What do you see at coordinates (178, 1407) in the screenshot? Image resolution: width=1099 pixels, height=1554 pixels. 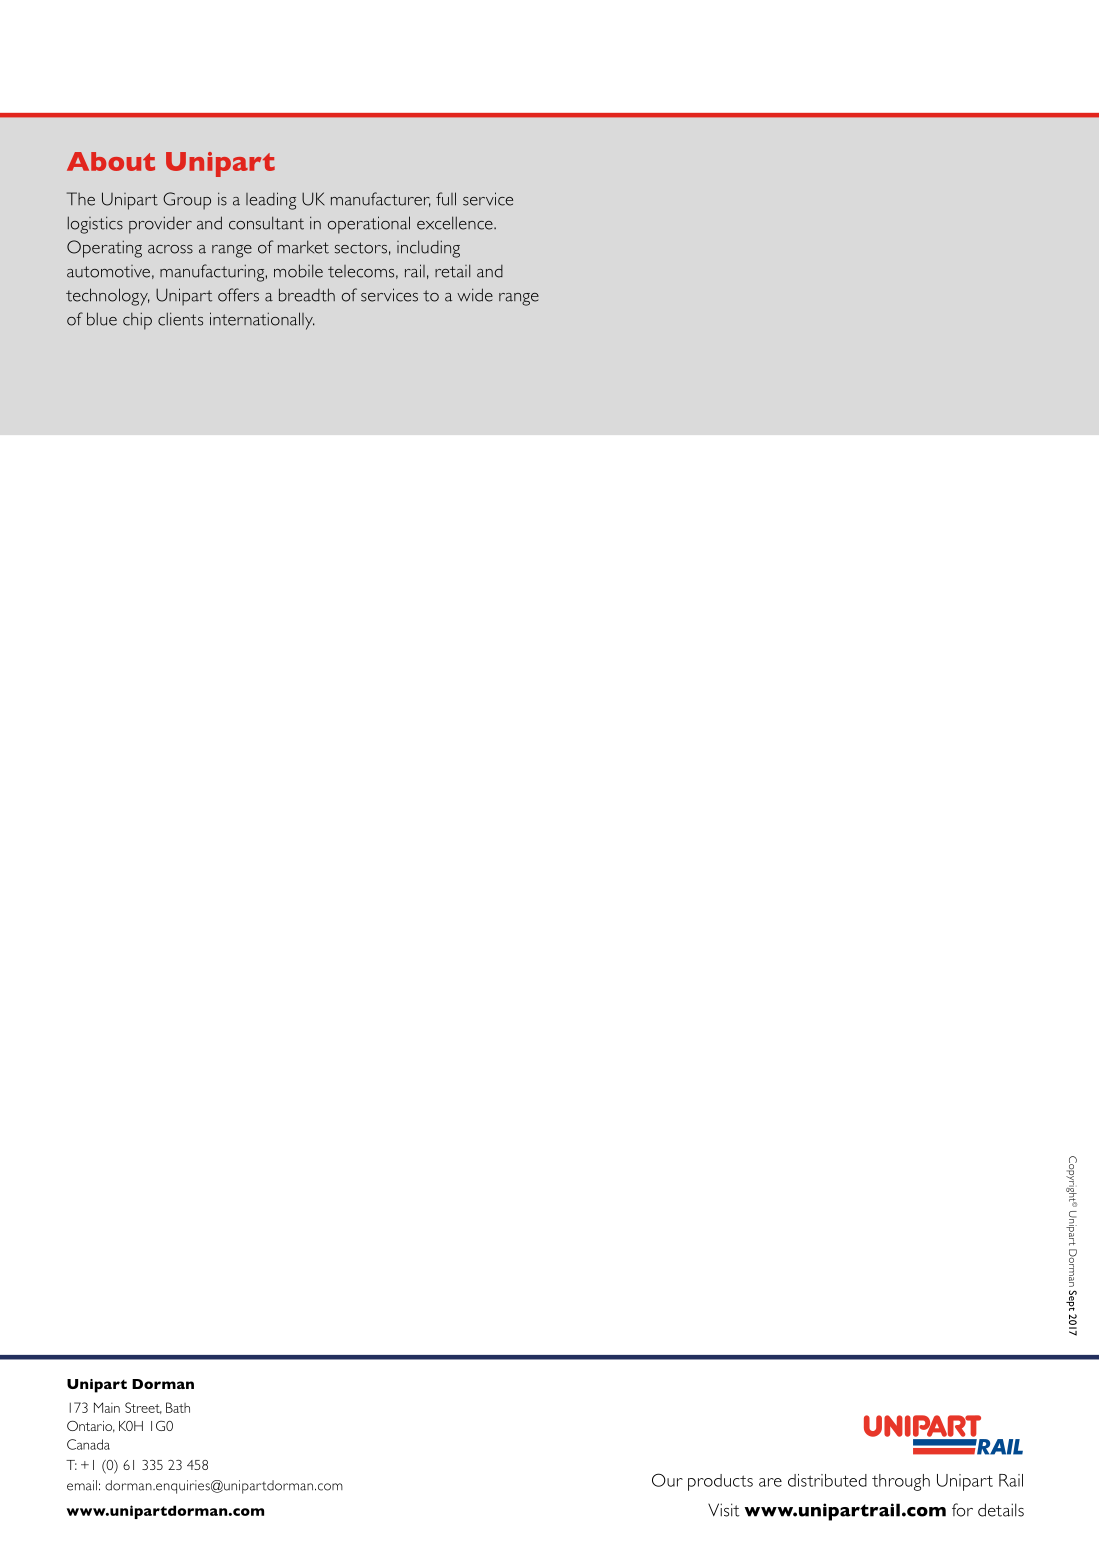 I see `Bath` at bounding box center [178, 1407].
